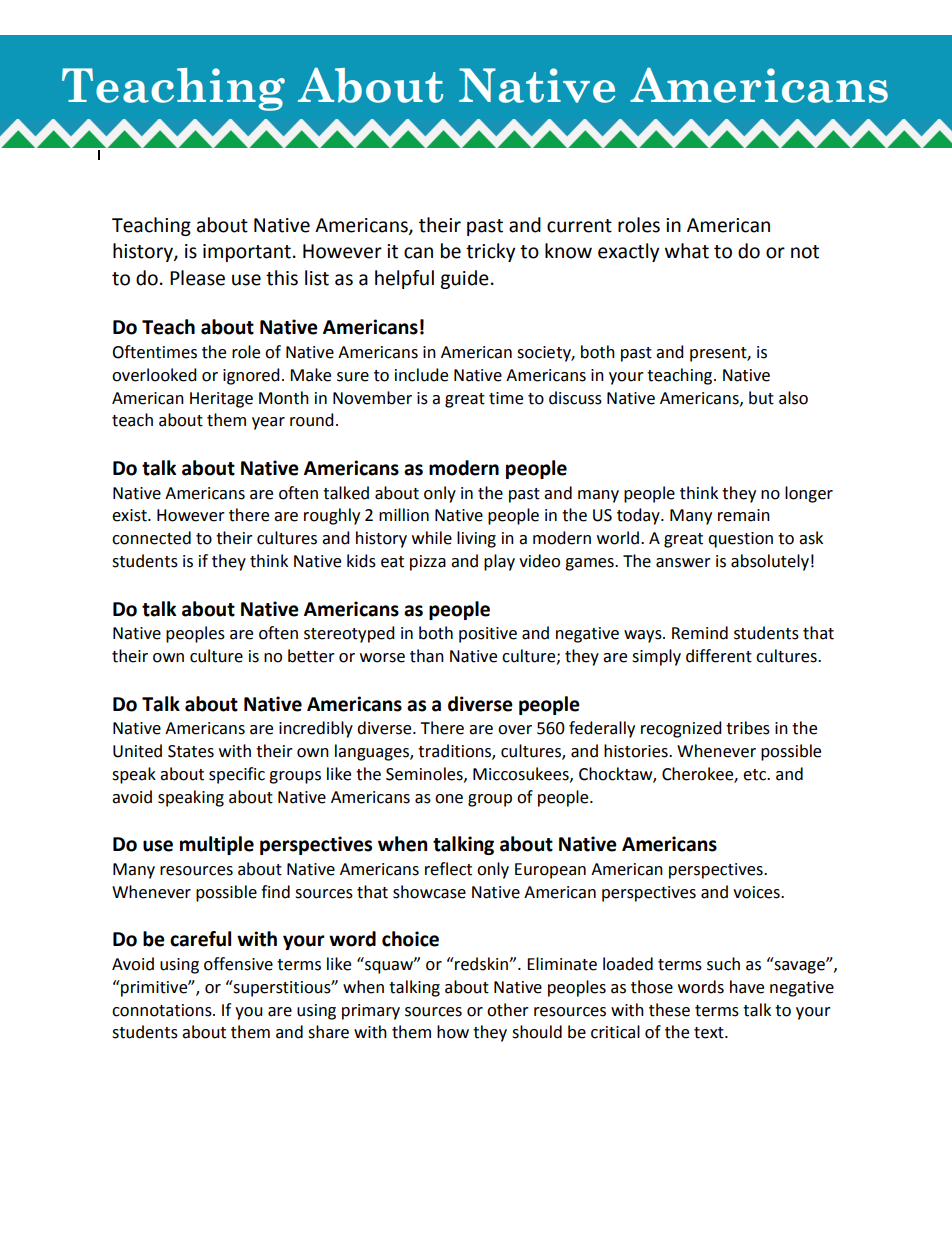 The width and height of the screenshot is (952, 1233). Describe the element at coordinates (761, 398) in the screenshot. I see `but` at that location.
